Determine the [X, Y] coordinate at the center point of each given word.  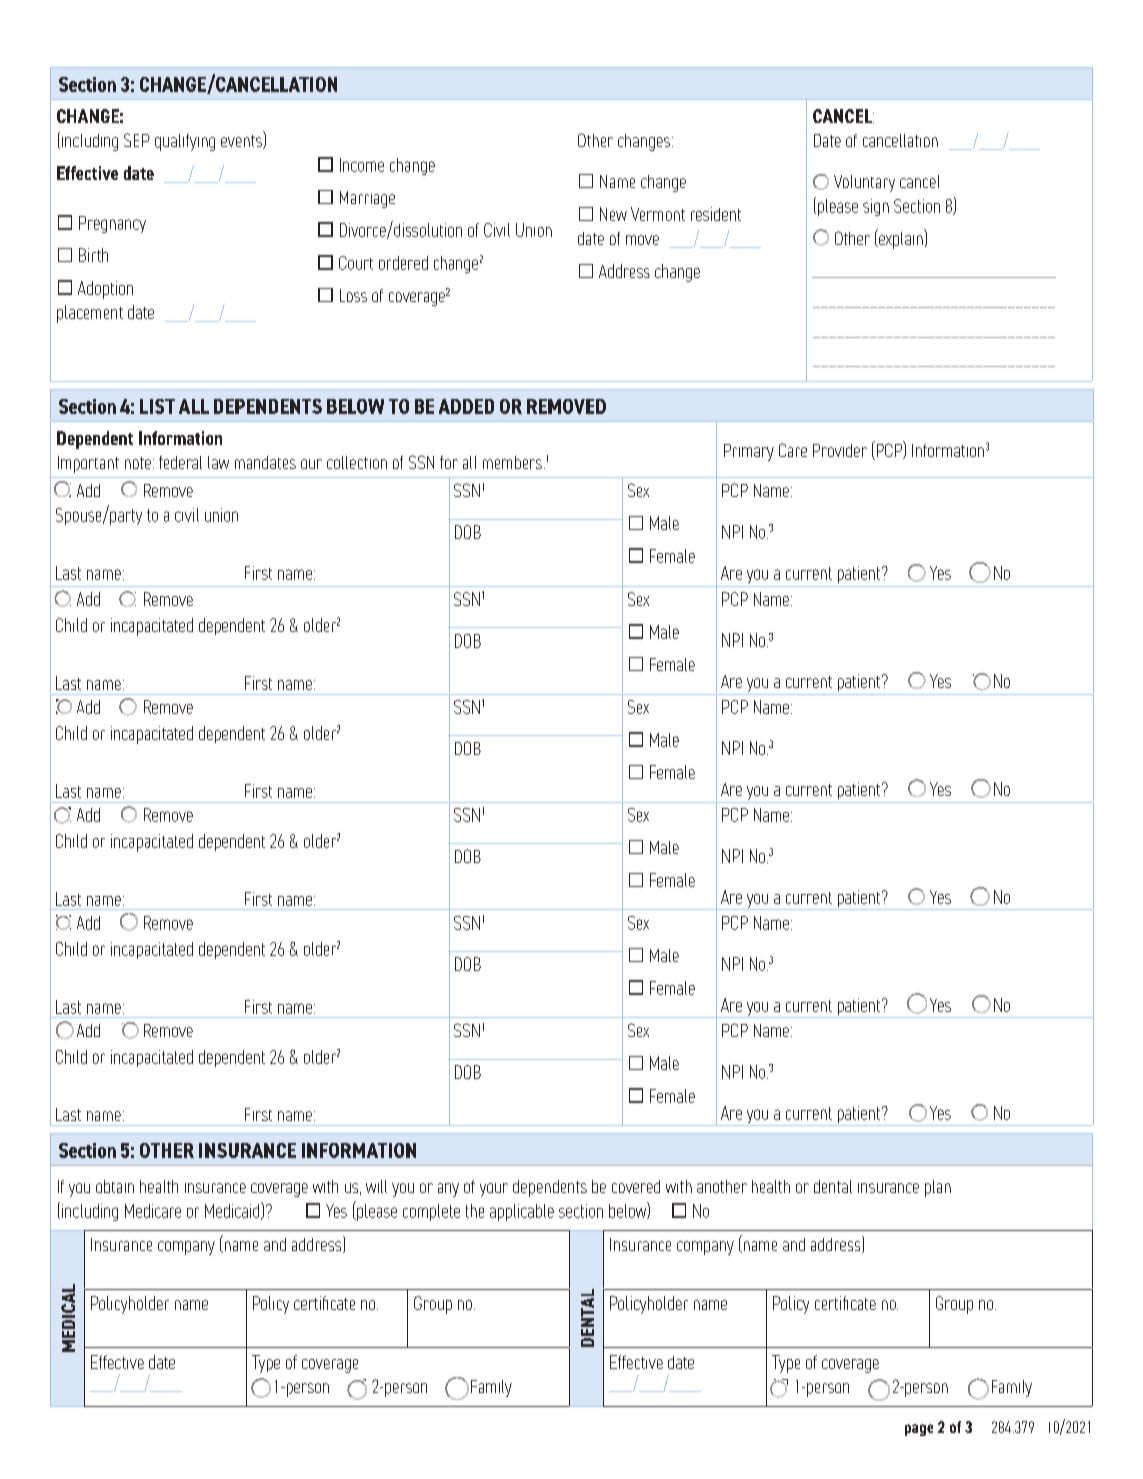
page [919, 1430]
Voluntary [864, 183]
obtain [115, 1186]
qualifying [185, 142]
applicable [522, 1212]
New [613, 214]
